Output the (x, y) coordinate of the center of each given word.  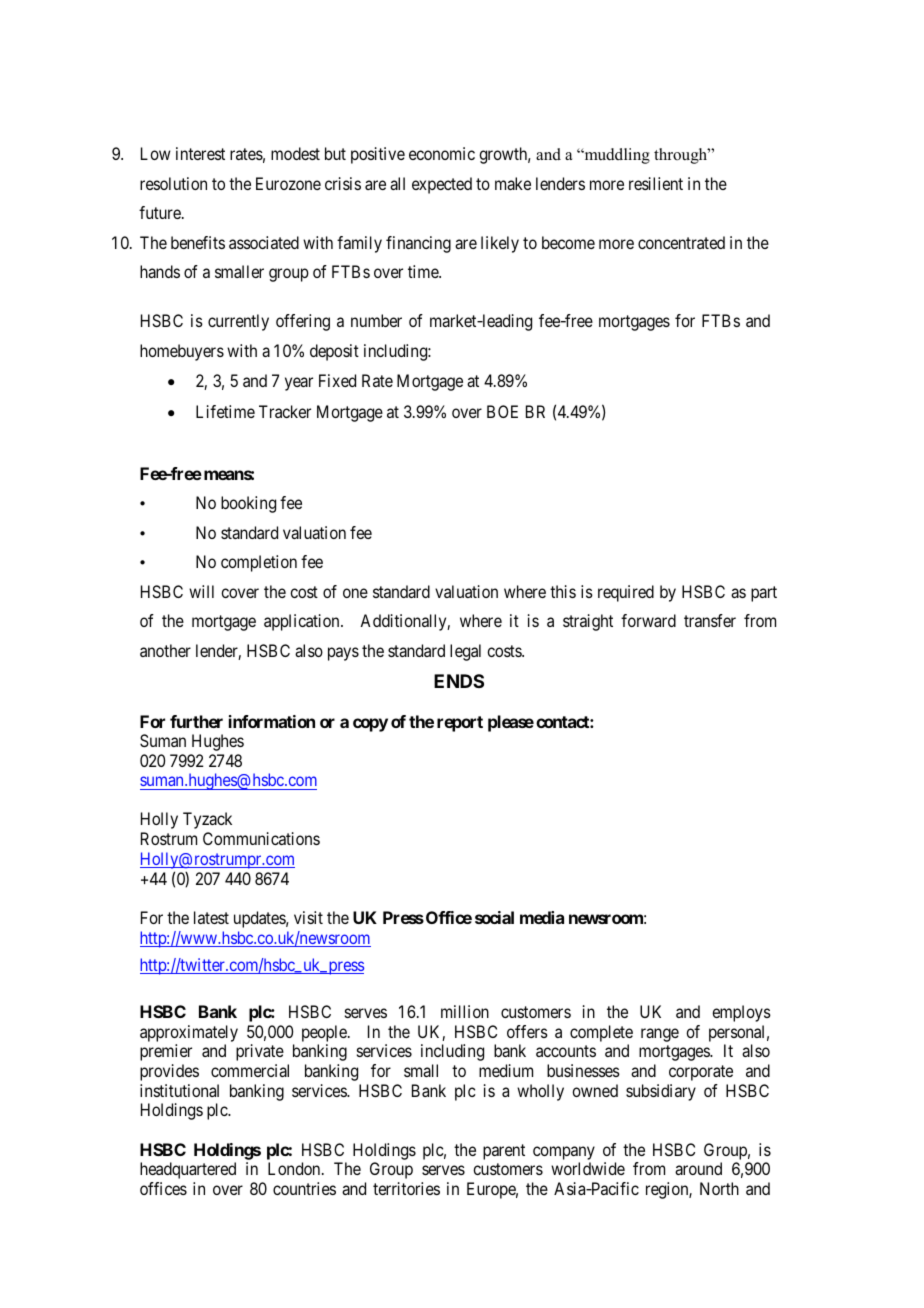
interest (200, 153)
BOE (502, 411)
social (494, 917)
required (626, 593)
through (681, 156)
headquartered (188, 1170)
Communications (261, 838)
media (542, 917)
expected (442, 185)
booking (248, 504)
